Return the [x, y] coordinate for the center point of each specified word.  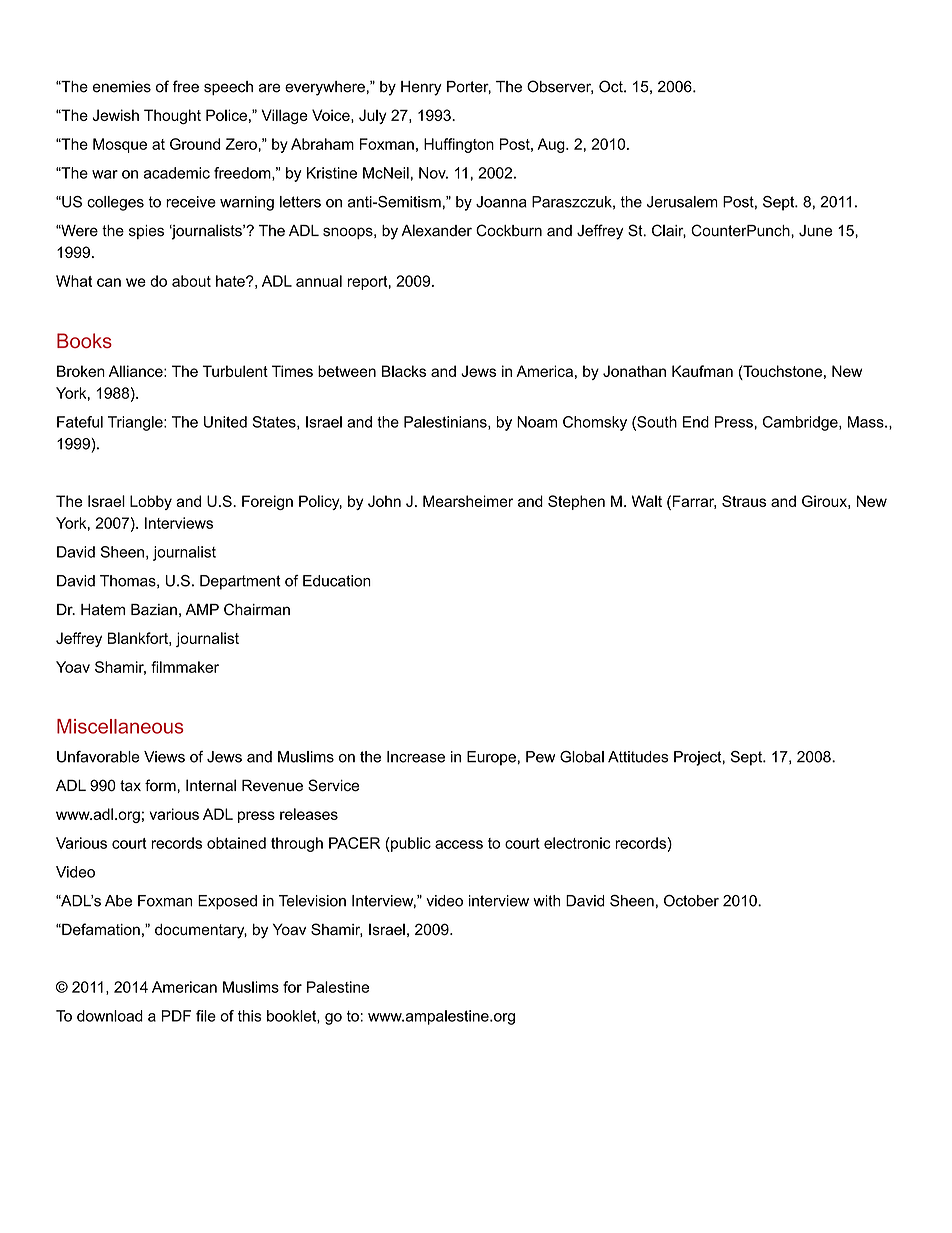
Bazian [154, 610]
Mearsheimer [468, 501]
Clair [669, 231]
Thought [172, 116]
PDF [176, 1016]
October [691, 901]
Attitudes [638, 757]
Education [337, 581]
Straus [744, 501]
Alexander [436, 230]
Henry [421, 88]
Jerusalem [682, 202]
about [191, 281]
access [459, 844]
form [160, 785]
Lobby [151, 502]
